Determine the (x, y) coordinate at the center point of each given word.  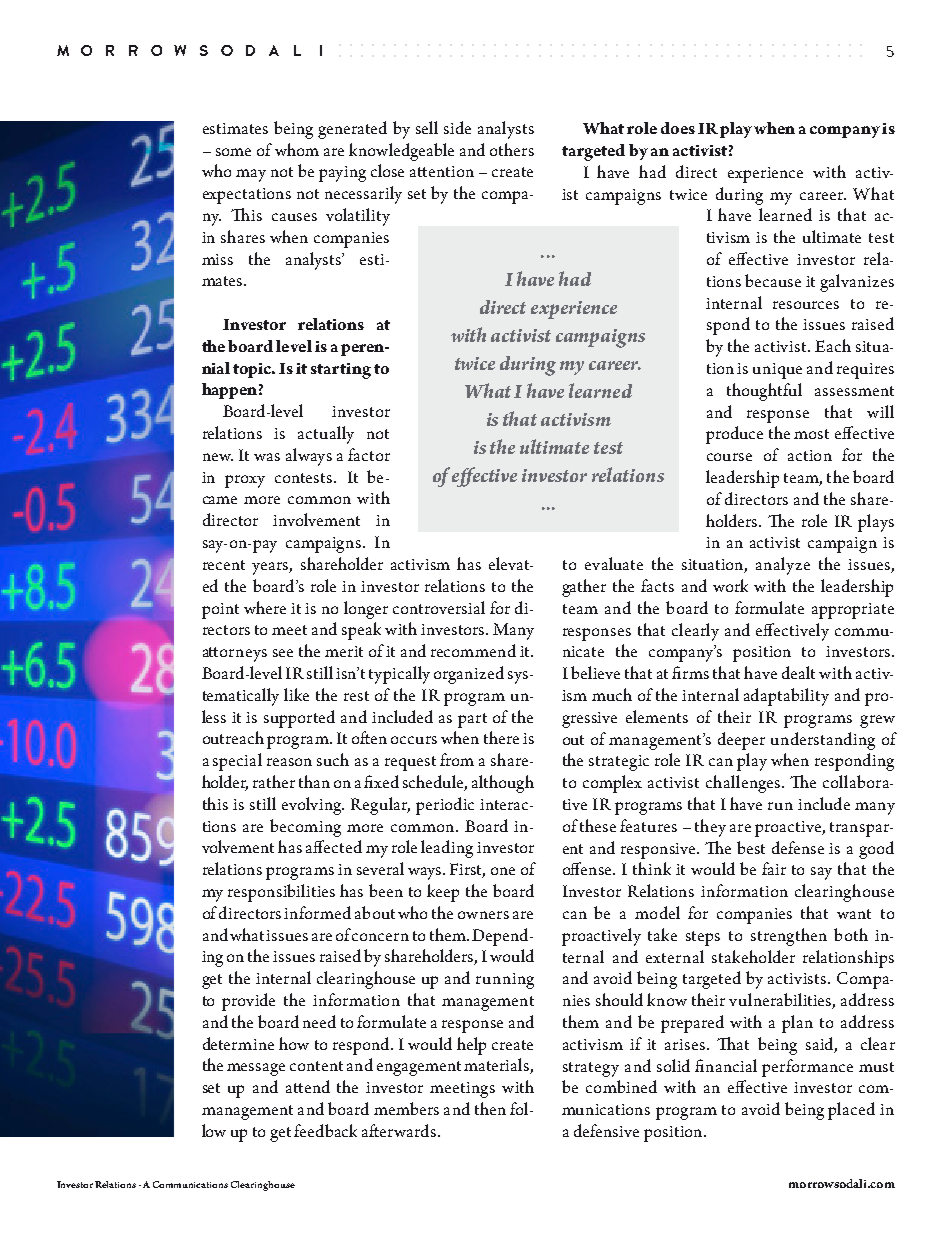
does (678, 128)
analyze (783, 566)
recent (224, 565)
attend (308, 1086)
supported (299, 719)
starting (341, 371)
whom (297, 149)
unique (777, 371)
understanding (823, 741)
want (854, 914)
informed (317, 912)
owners (483, 915)
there (501, 737)
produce (734, 435)
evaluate (614, 563)
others (512, 149)
